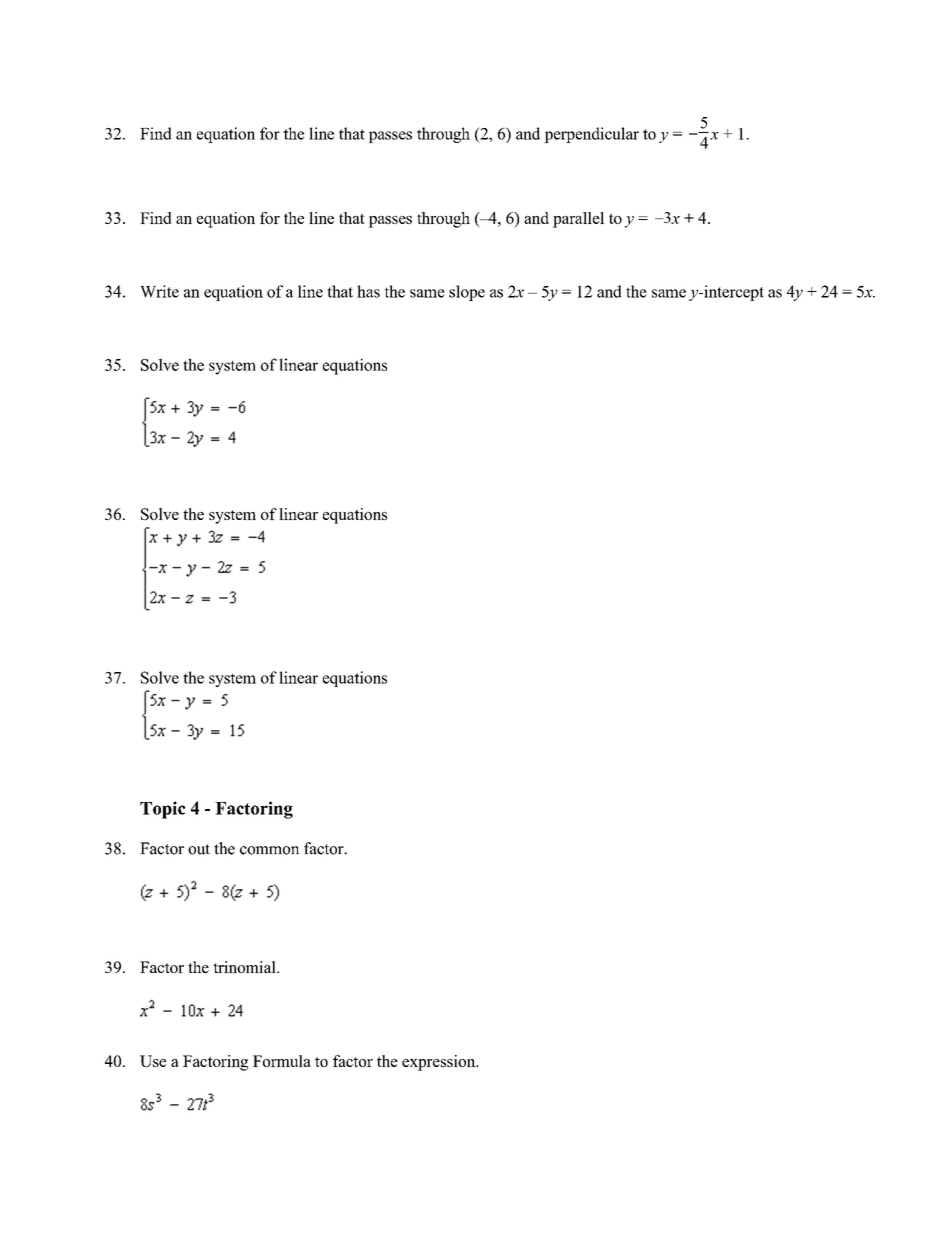 The image size is (952, 1233). I want to click on expression, so click(440, 1063).
